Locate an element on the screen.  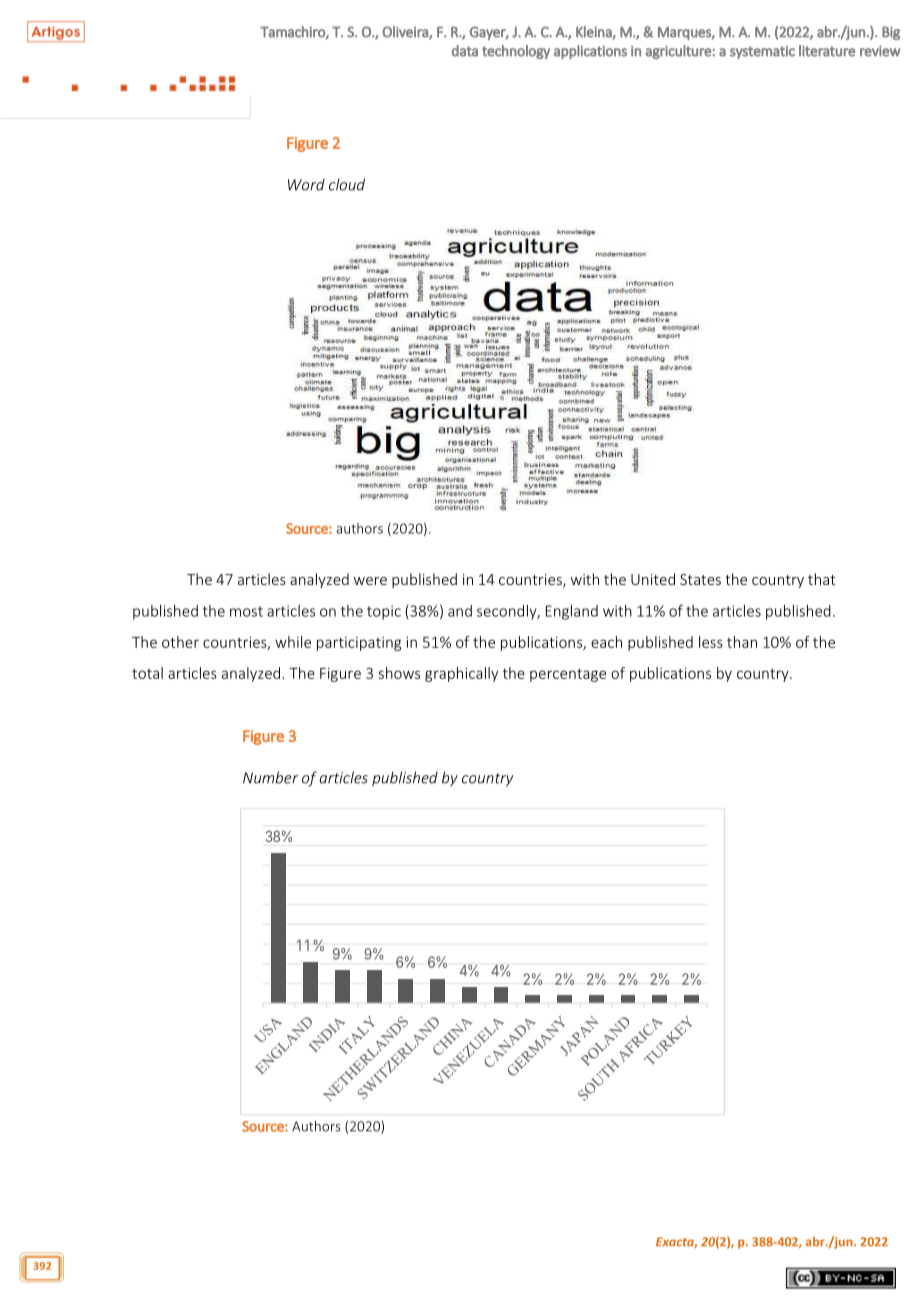
United is located at coordinates (653, 579).
